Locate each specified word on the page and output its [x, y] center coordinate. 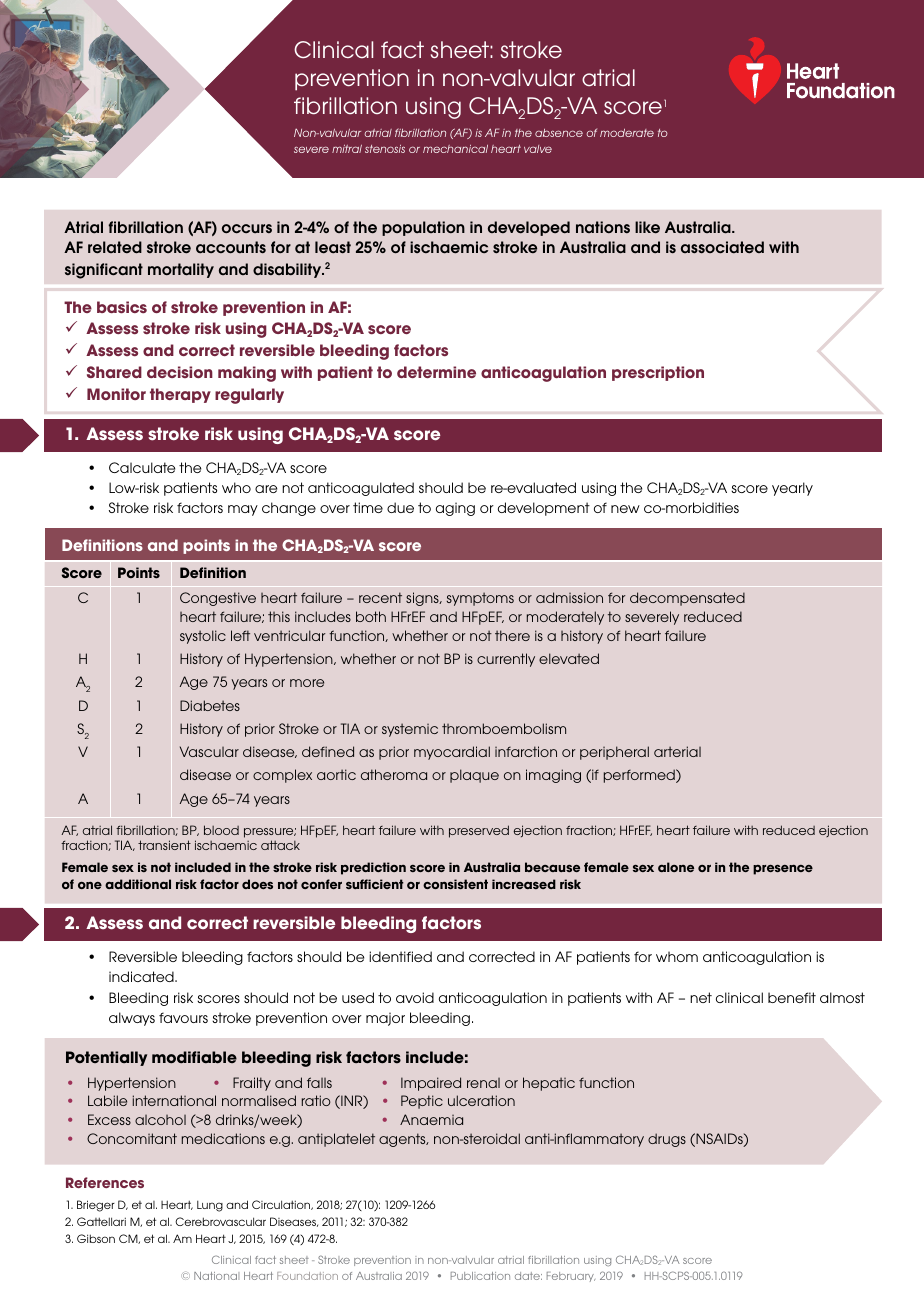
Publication [480, 1276]
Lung [210, 1206]
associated [722, 247]
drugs [667, 1140]
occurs [247, 229]
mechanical [455, 149]
